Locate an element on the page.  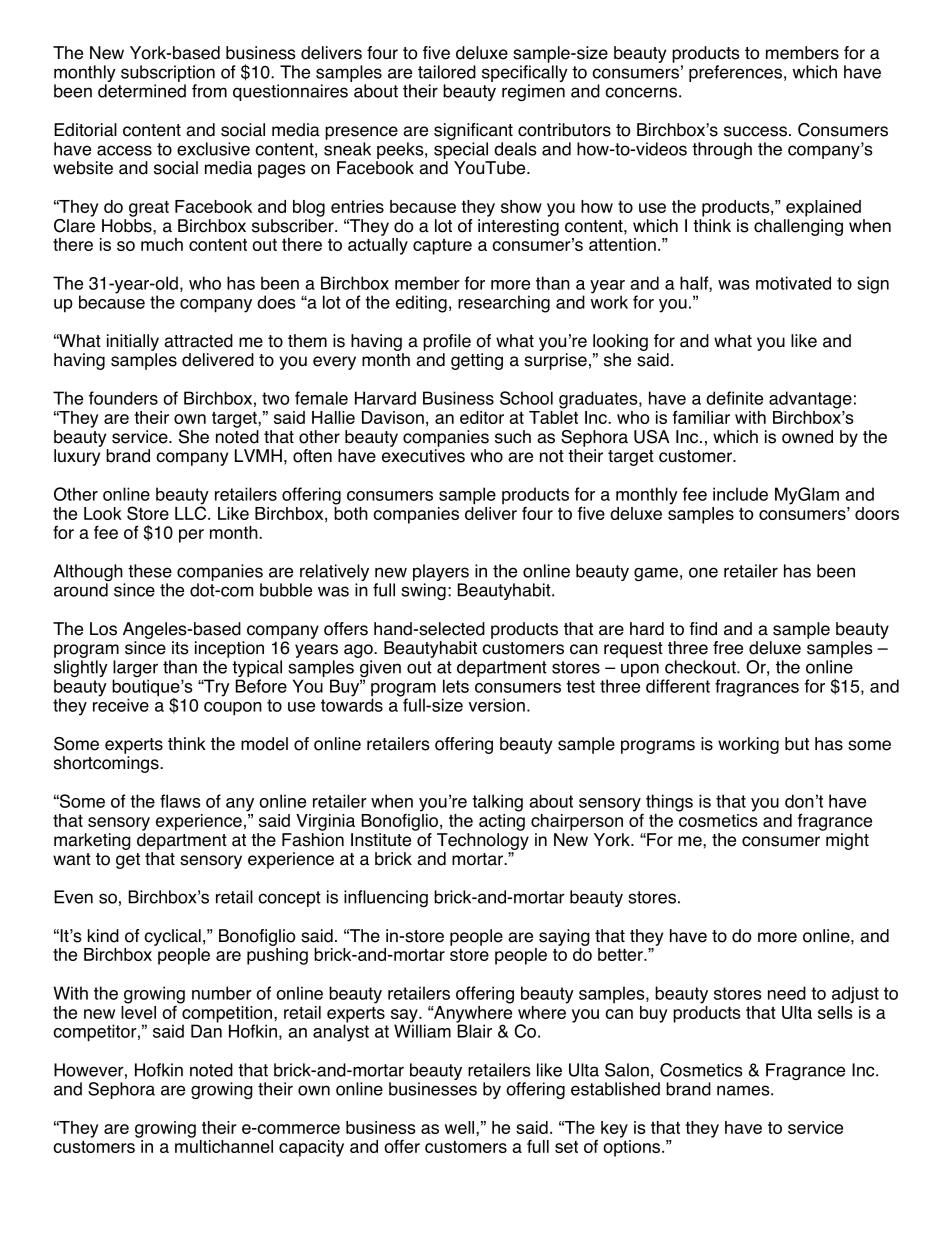
determined is located at coordinates (142, 91).
